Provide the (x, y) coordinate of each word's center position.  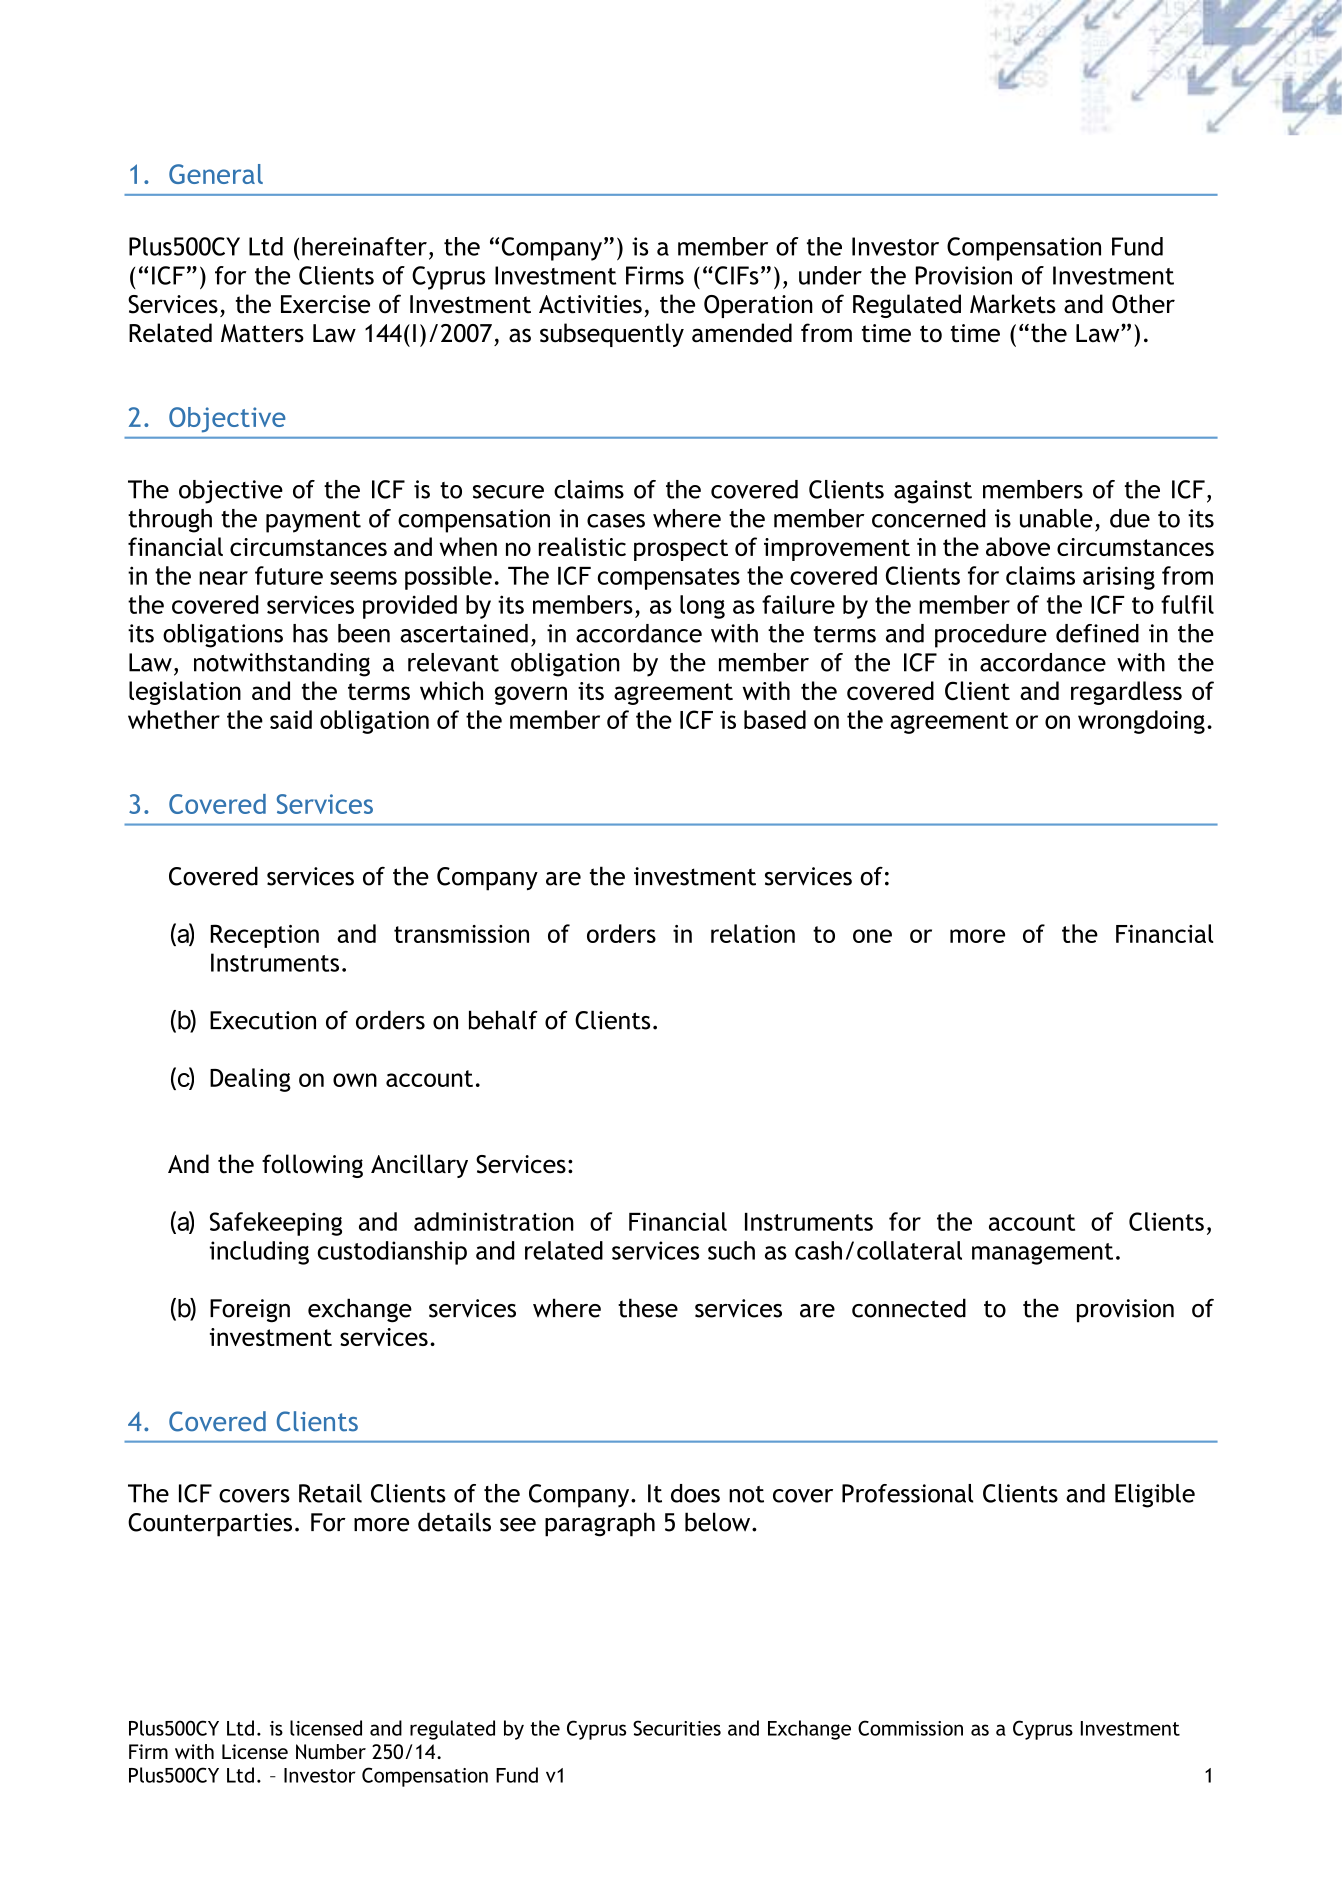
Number (331, 1751)
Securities (677, 1728)
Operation (758, 306)
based (775, 719)
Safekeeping (276, 1224)
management (1042, 1254)
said (291, 719)
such (731, 1250)
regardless (1126, 693)
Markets (1013, 304)
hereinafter (364, 246)
